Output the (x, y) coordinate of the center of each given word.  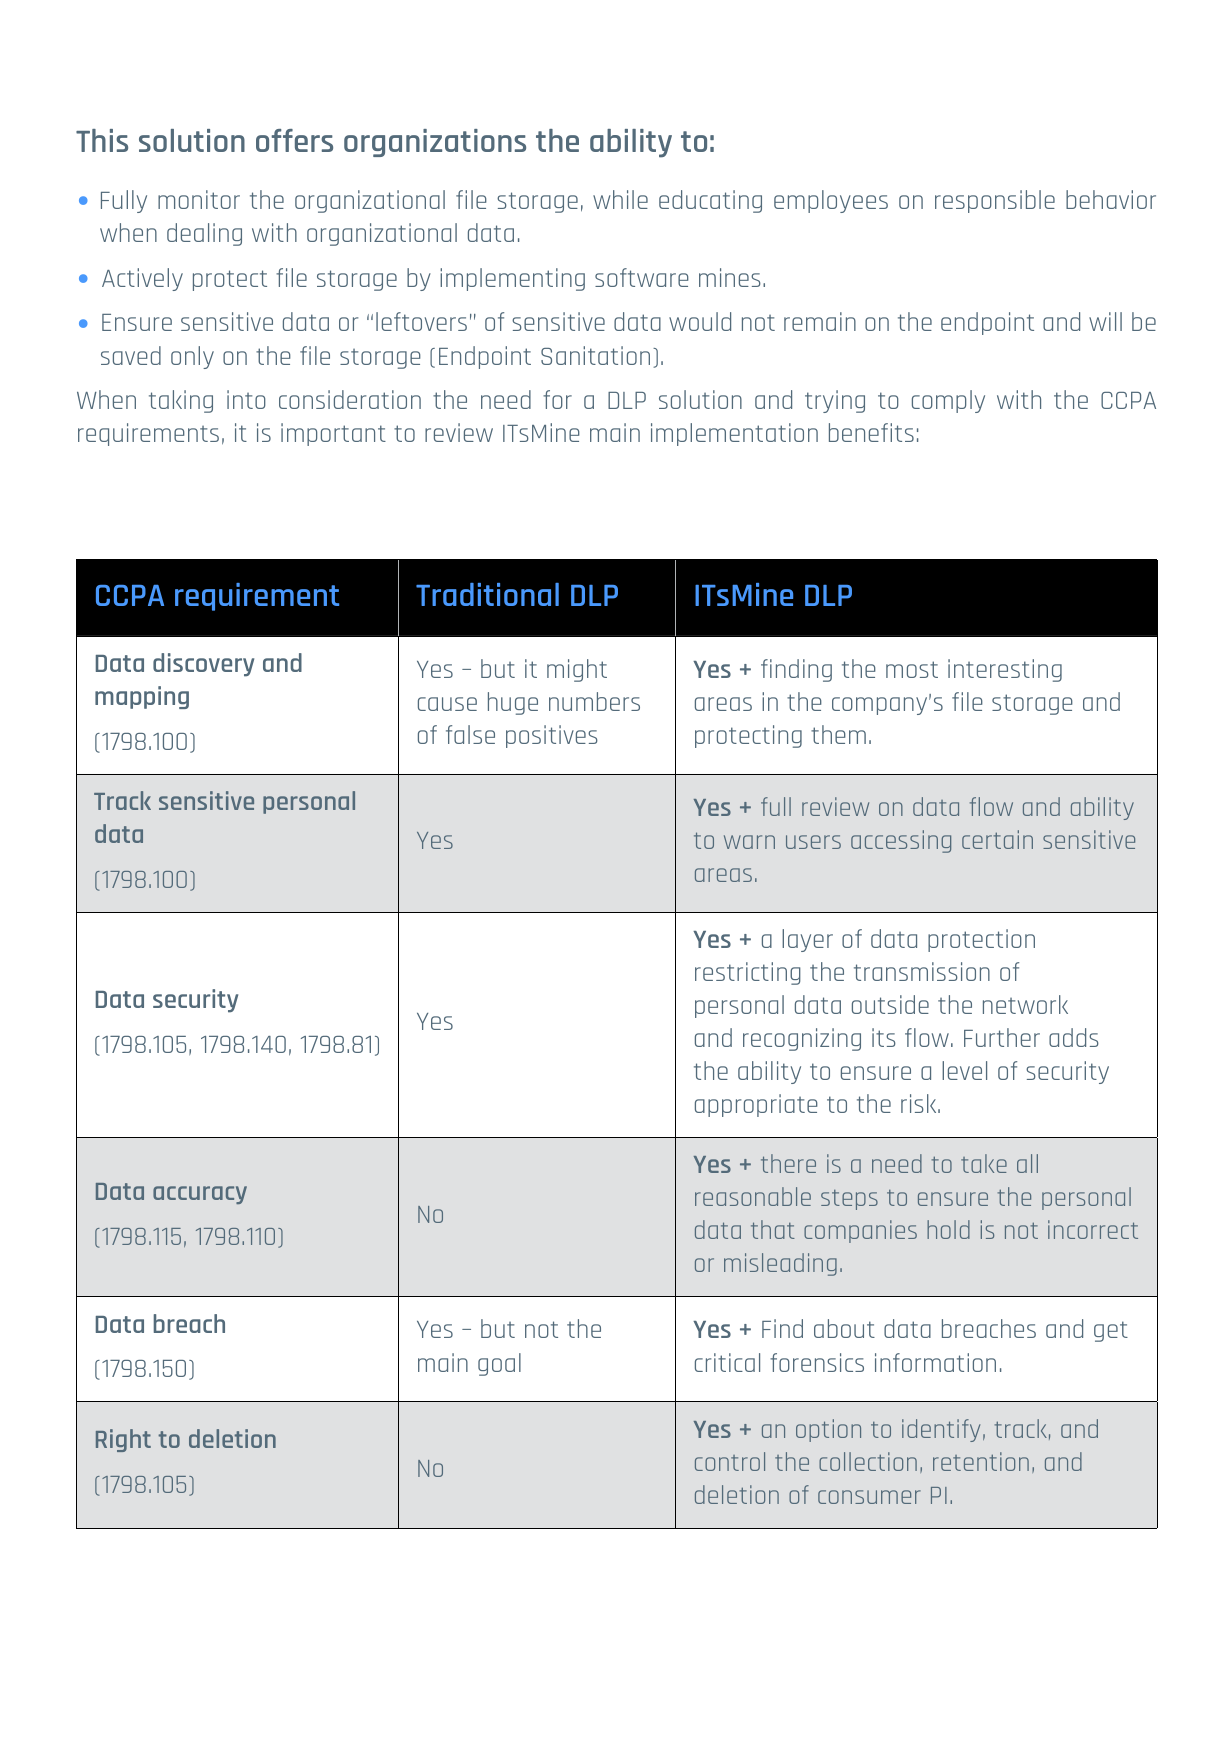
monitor (199, 199)
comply (948, 401)
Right (123, 1440)
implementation (734, 434)
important (333, 434)
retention (981, 1461)
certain (997, 839)
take (984, 1163)
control (730, 1461)
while (620, 199)
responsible (995, 201)
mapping (142, 697)
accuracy (200, 1195)
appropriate (756, 1105)
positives (552, 736)
